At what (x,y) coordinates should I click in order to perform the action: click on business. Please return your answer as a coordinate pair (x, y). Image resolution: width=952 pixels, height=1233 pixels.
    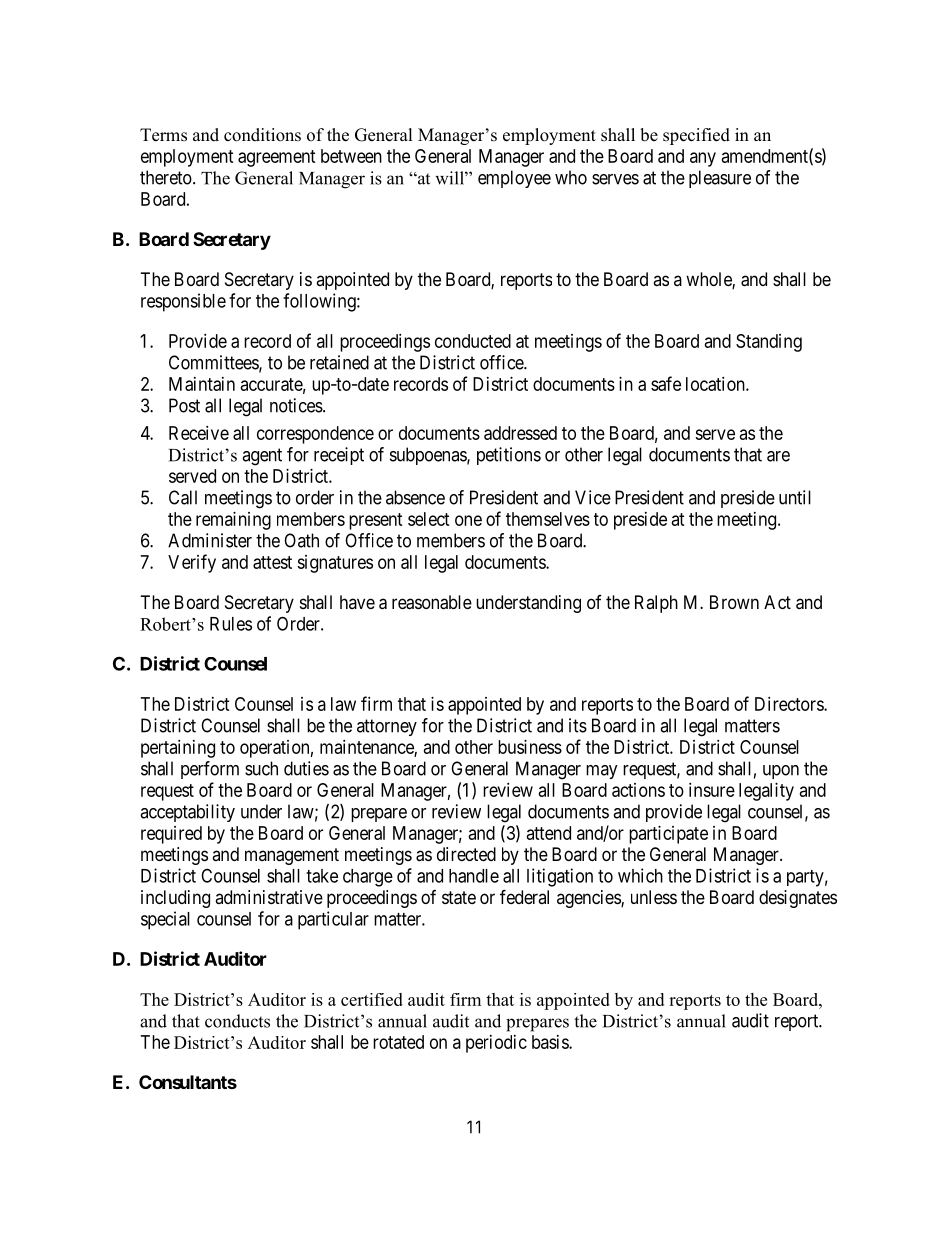
    Looking at the image, I should click on (530, 747).
